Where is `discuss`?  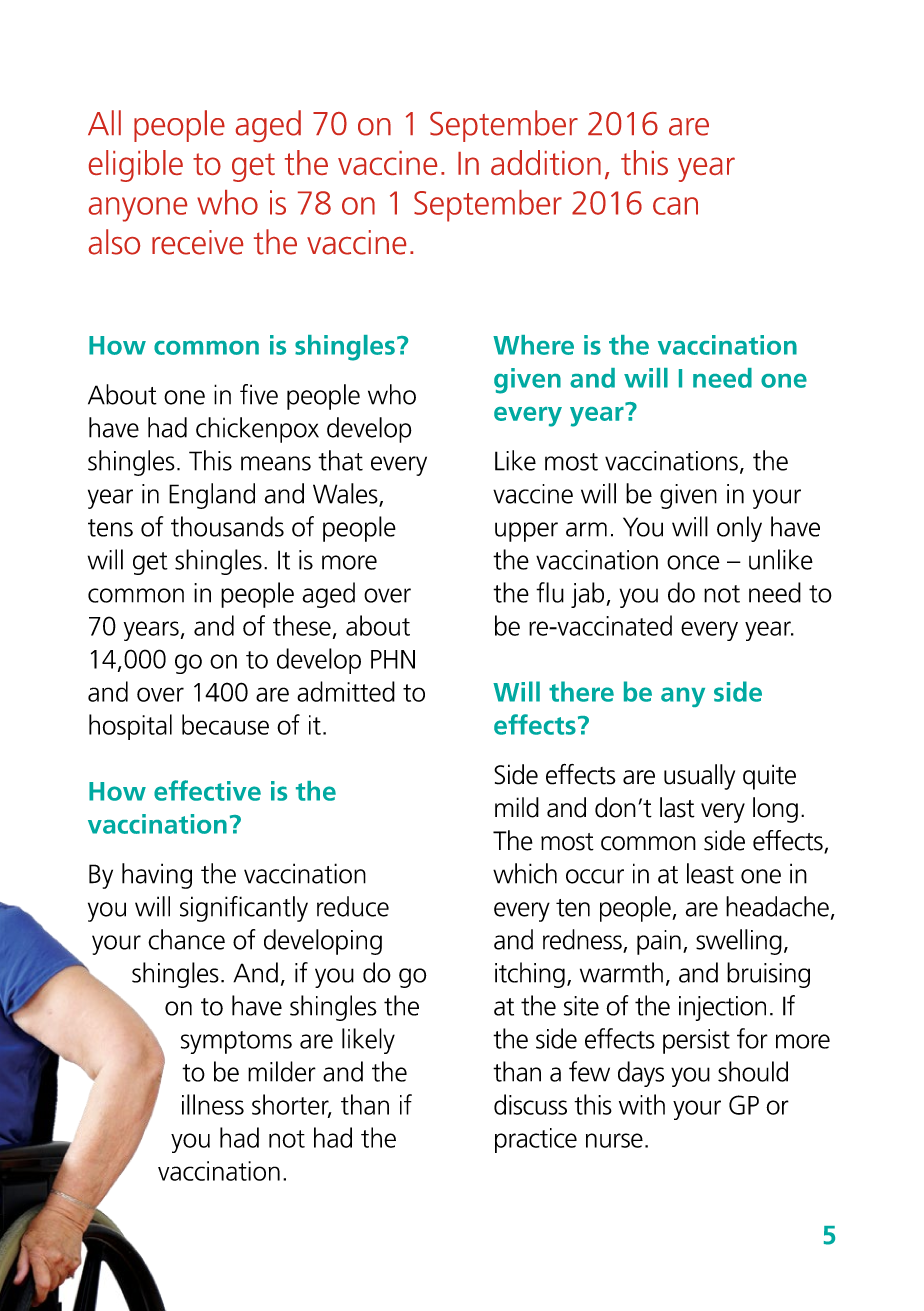 discuss is located at coordinates (530, 1104).
